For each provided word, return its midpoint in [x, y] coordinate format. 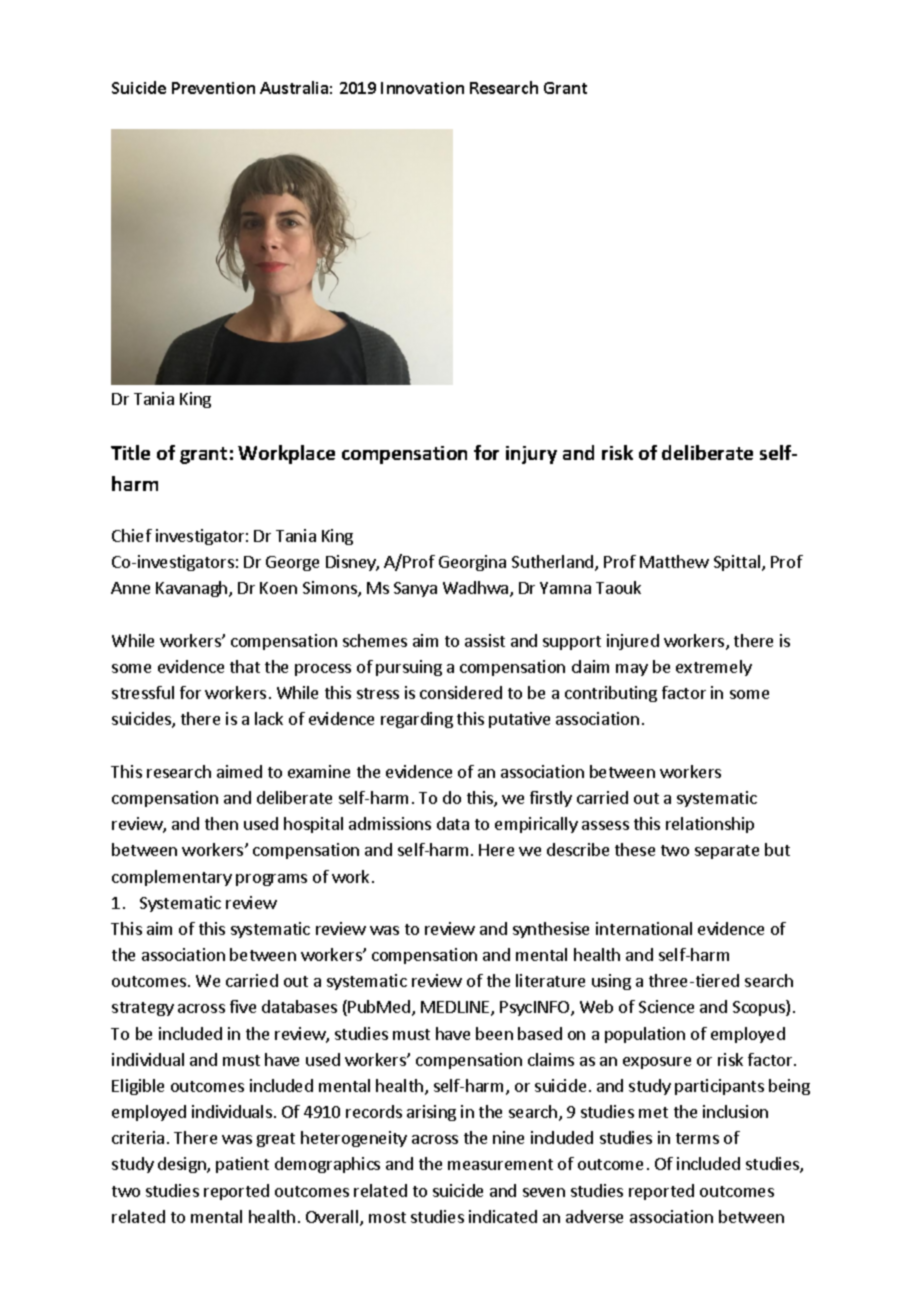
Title [130, 452]
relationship [710, 825]
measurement [500, 1164]
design [183, 1165]
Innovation [422, 88]
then [221, 823]
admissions [390, 823]
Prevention [213, 88]
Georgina [472, 563]
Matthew [674, 561]
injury [531, 455]
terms [697, 1138]
